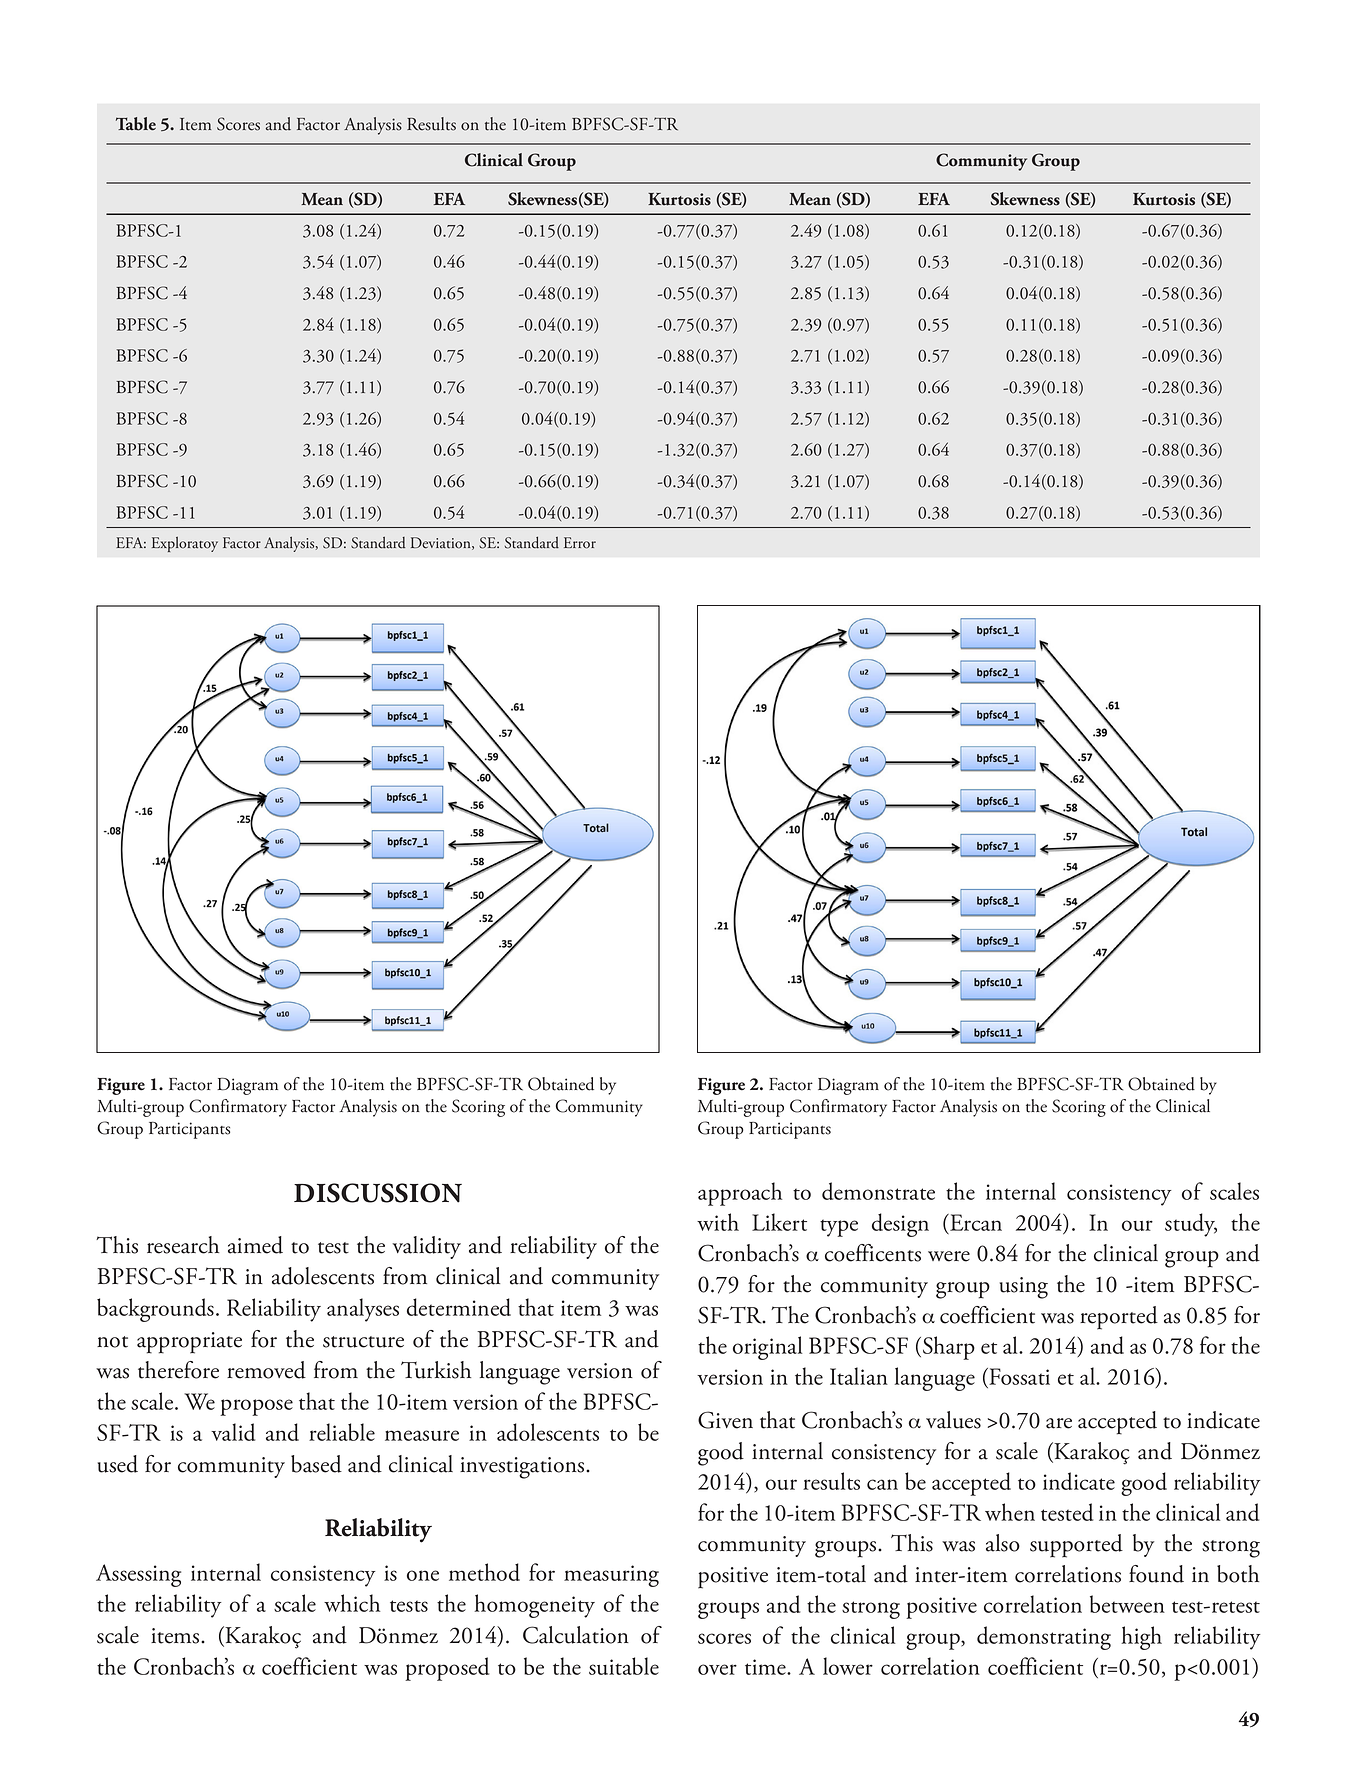 The height and width of the screenshot is (1778, 1357). Describe the element at coordinates (767, 1348) in the screenshot. I see `original` at that location.
